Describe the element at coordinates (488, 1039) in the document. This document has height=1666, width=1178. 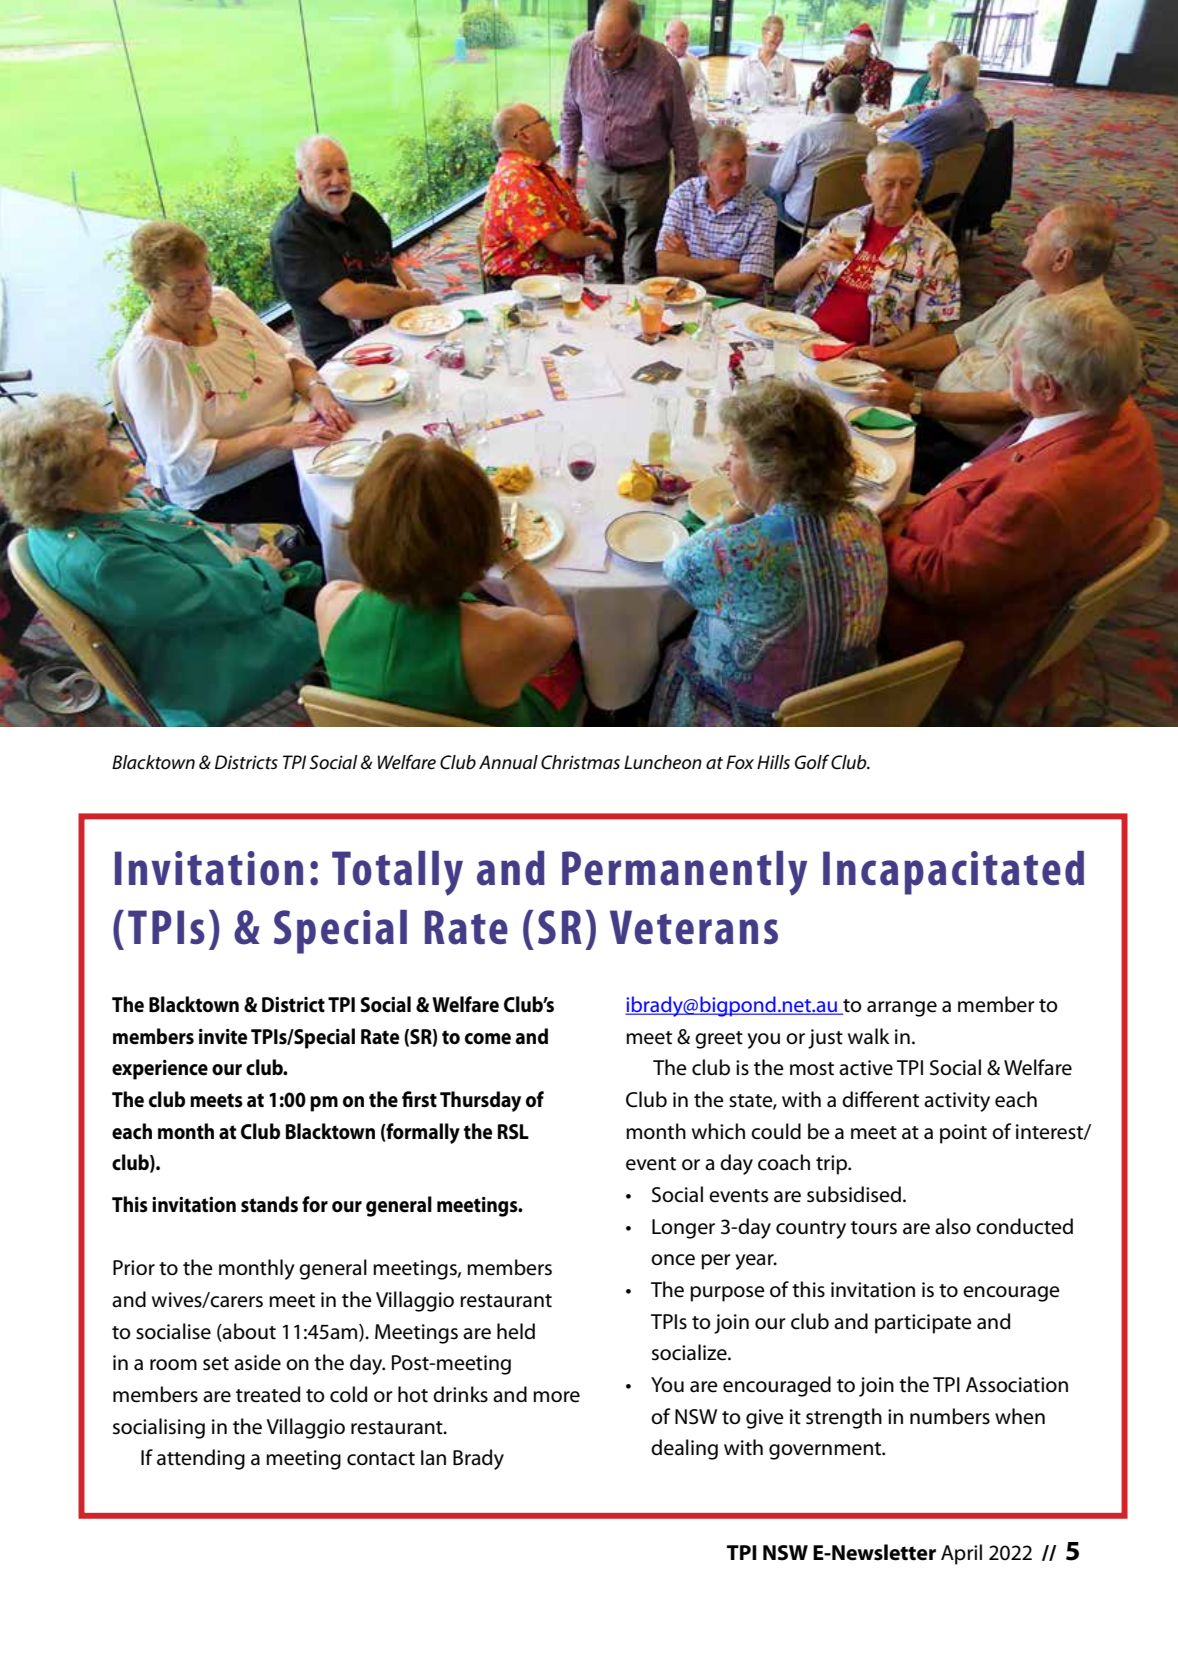
I see `come` at that location.
